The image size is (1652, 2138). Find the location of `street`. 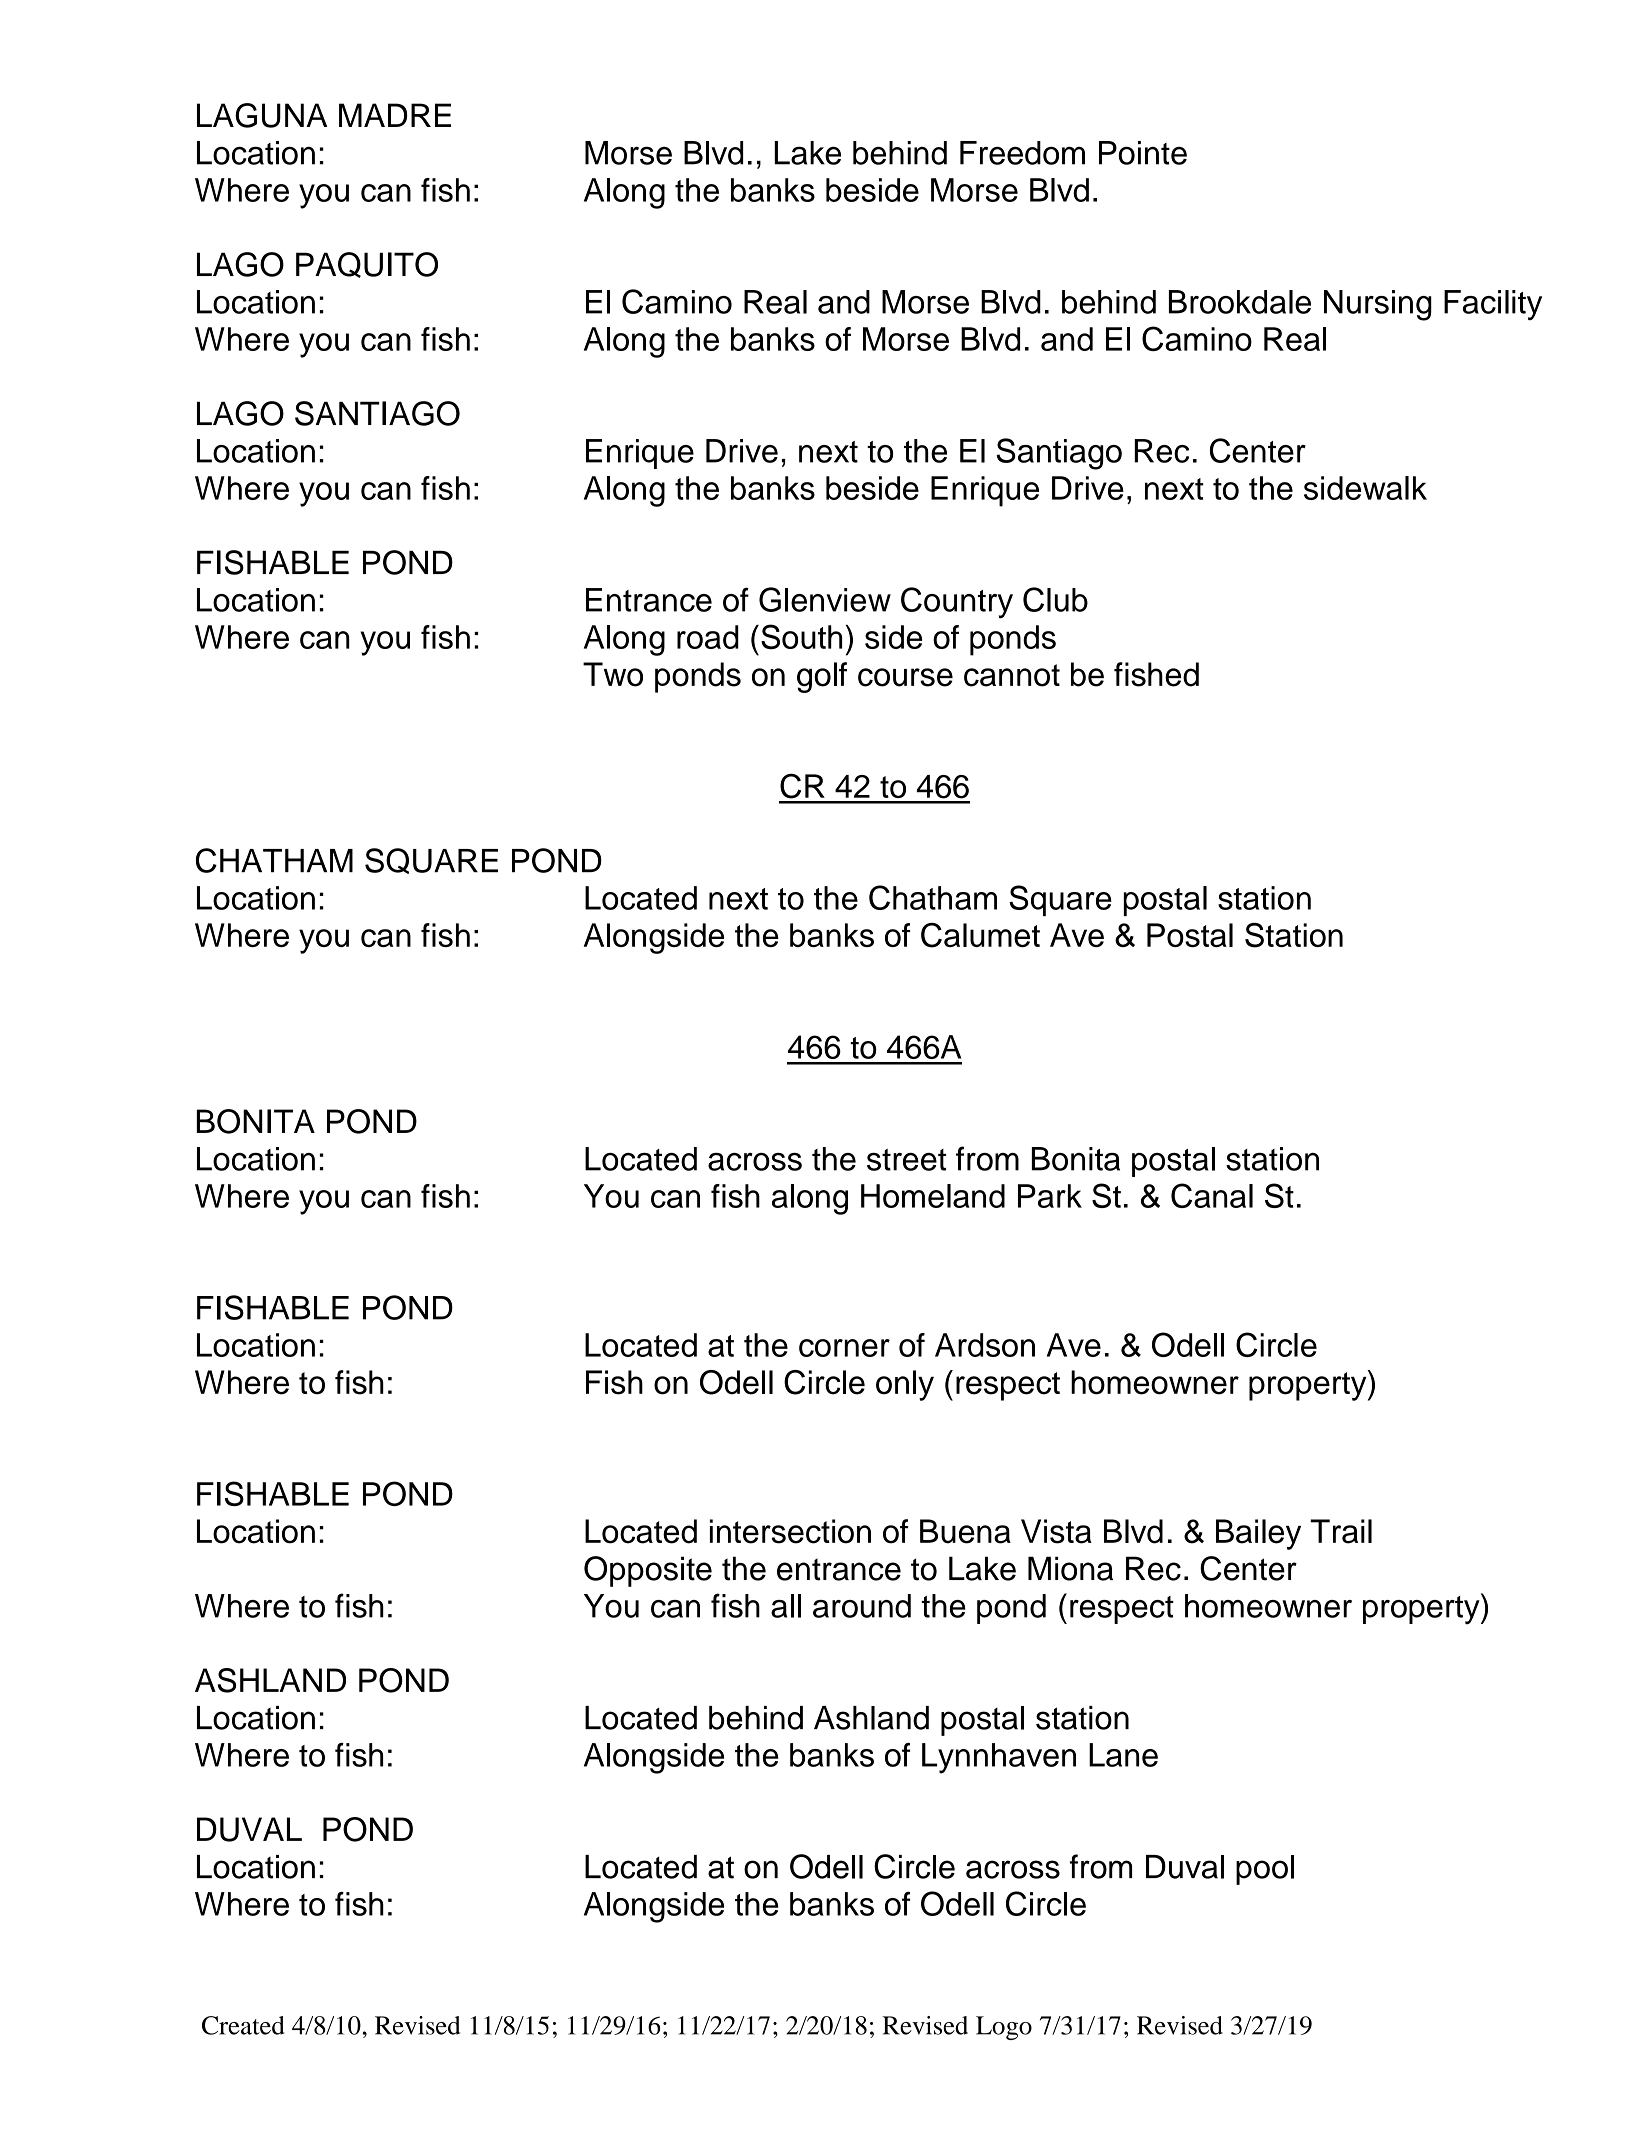

street is located at coordinates (906, 1160).
